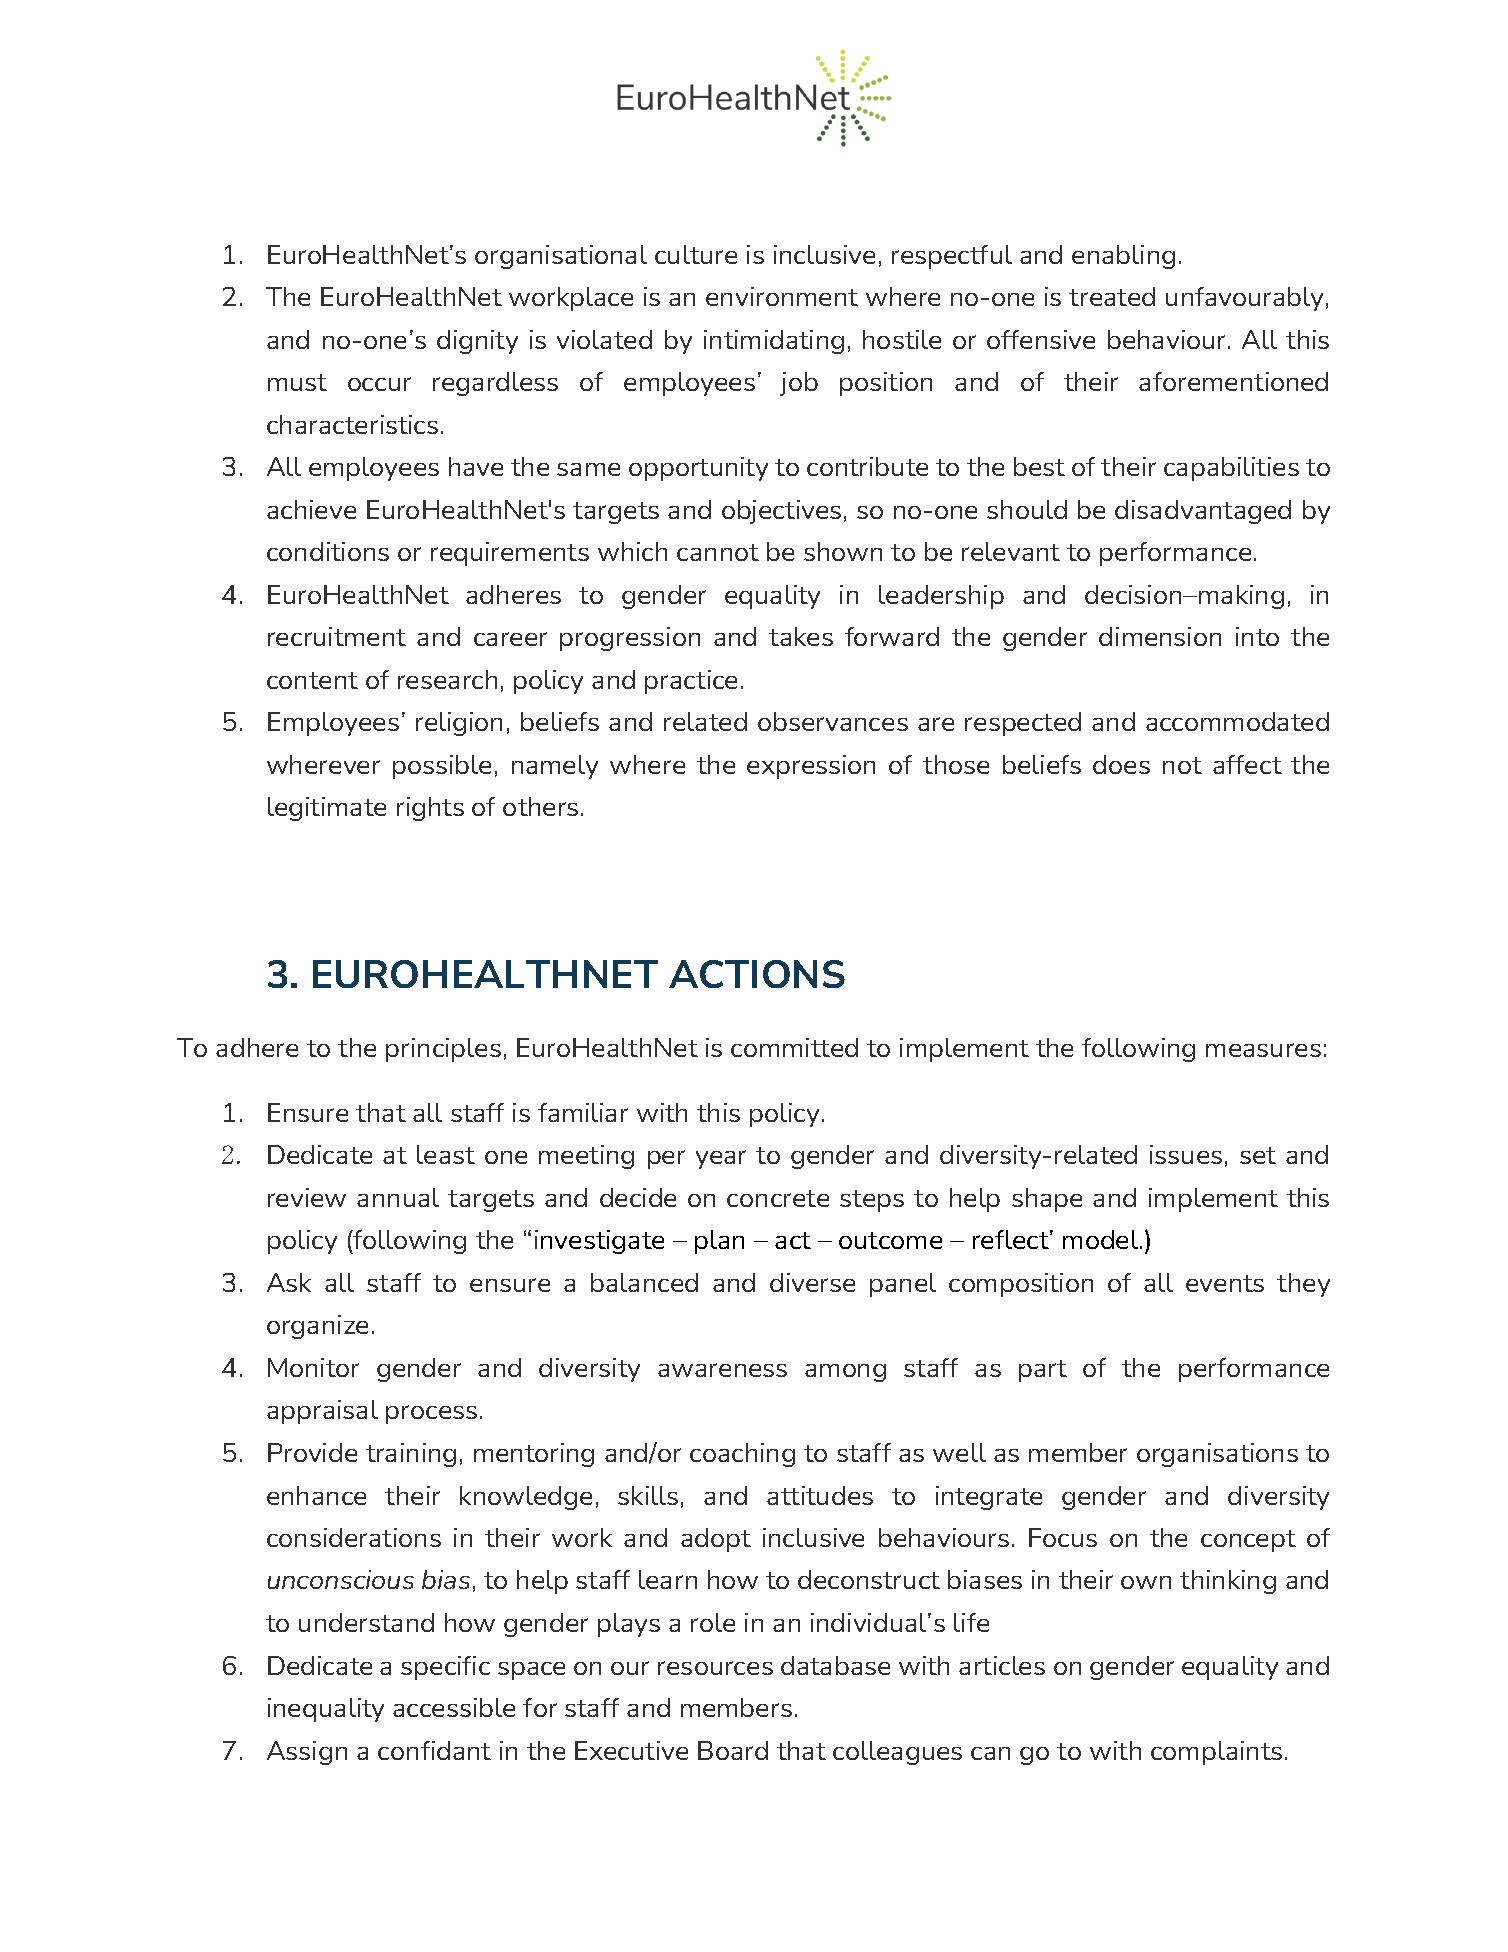  Describe the element at coordinates (1216, 1753) in the screenshot. I see `complaints` at that location.
